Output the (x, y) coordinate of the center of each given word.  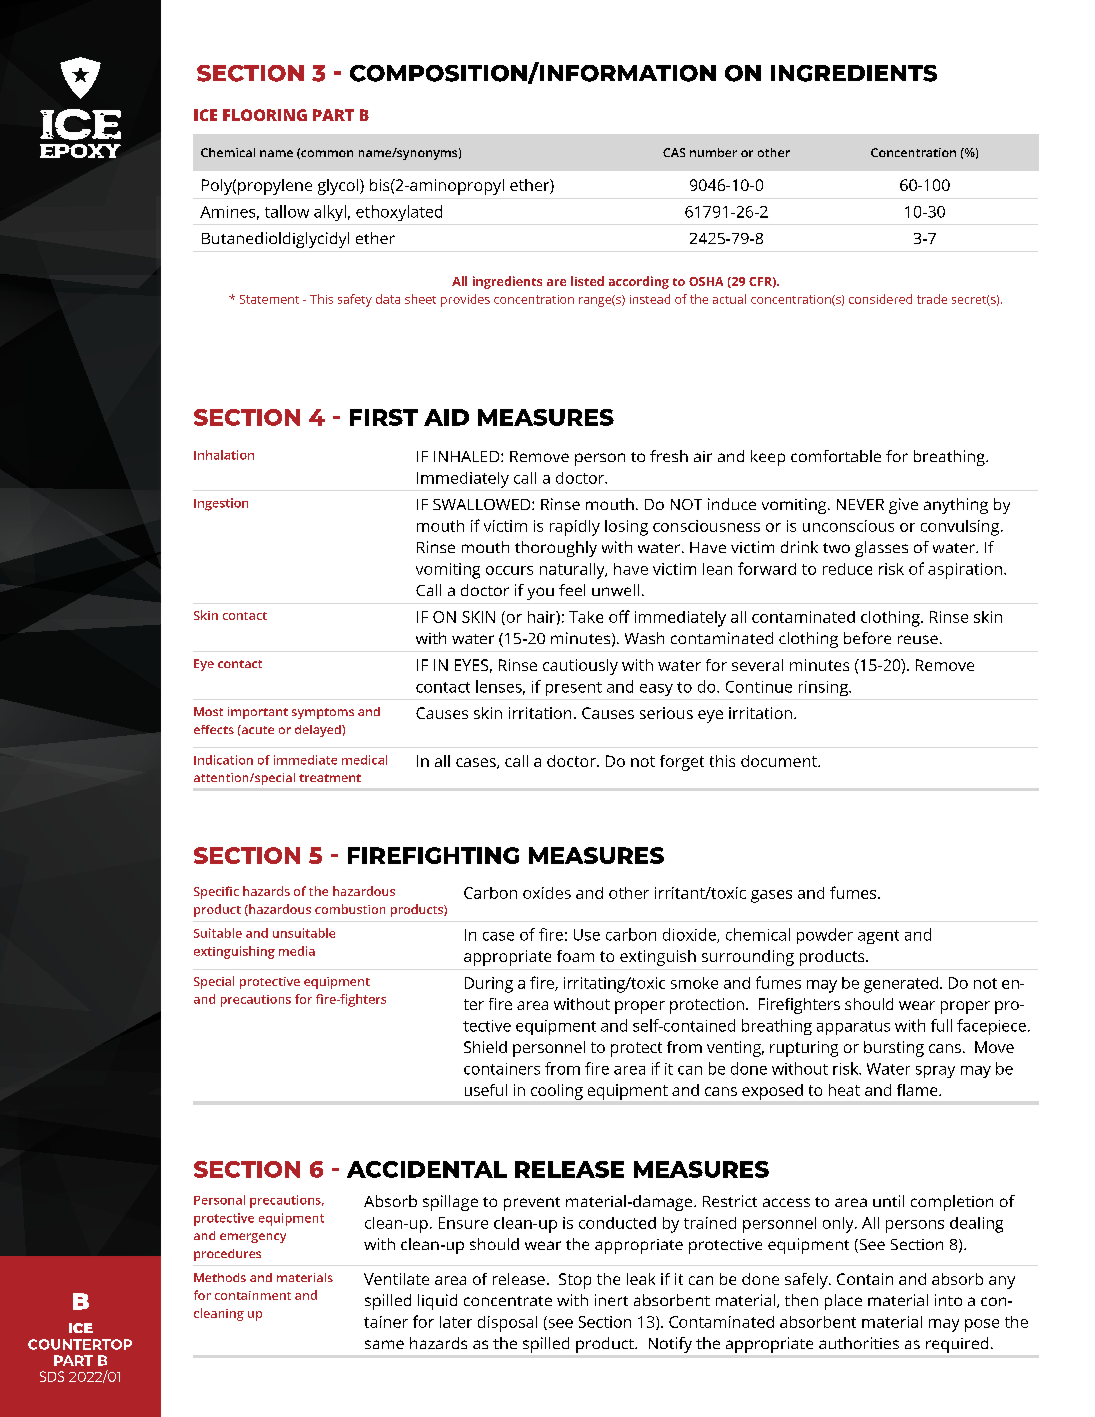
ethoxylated (399, 213)
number (713, 152)
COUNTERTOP (80, 1344)
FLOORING (265, 115)
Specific (216, 892)
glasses (881, 549)
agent (878, 937)
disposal (507, 1324)
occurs (509, 570)
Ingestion (221, 504)
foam (575, 956)
